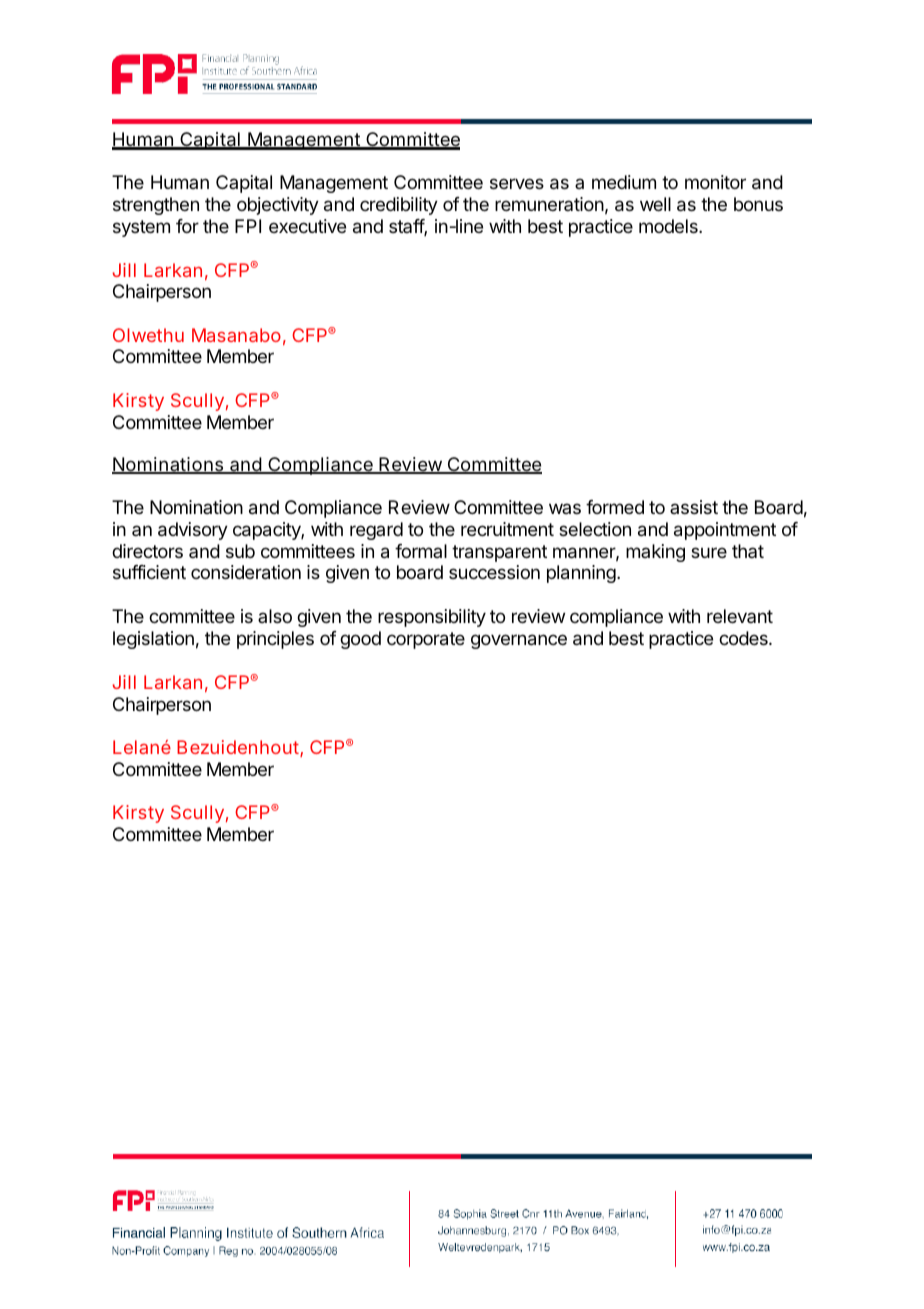 This screenshot has height=1309, width=924. What do you see at coordinates (141, 228) in the screenshot?
I see `system` at bounding box center [141, 228].
